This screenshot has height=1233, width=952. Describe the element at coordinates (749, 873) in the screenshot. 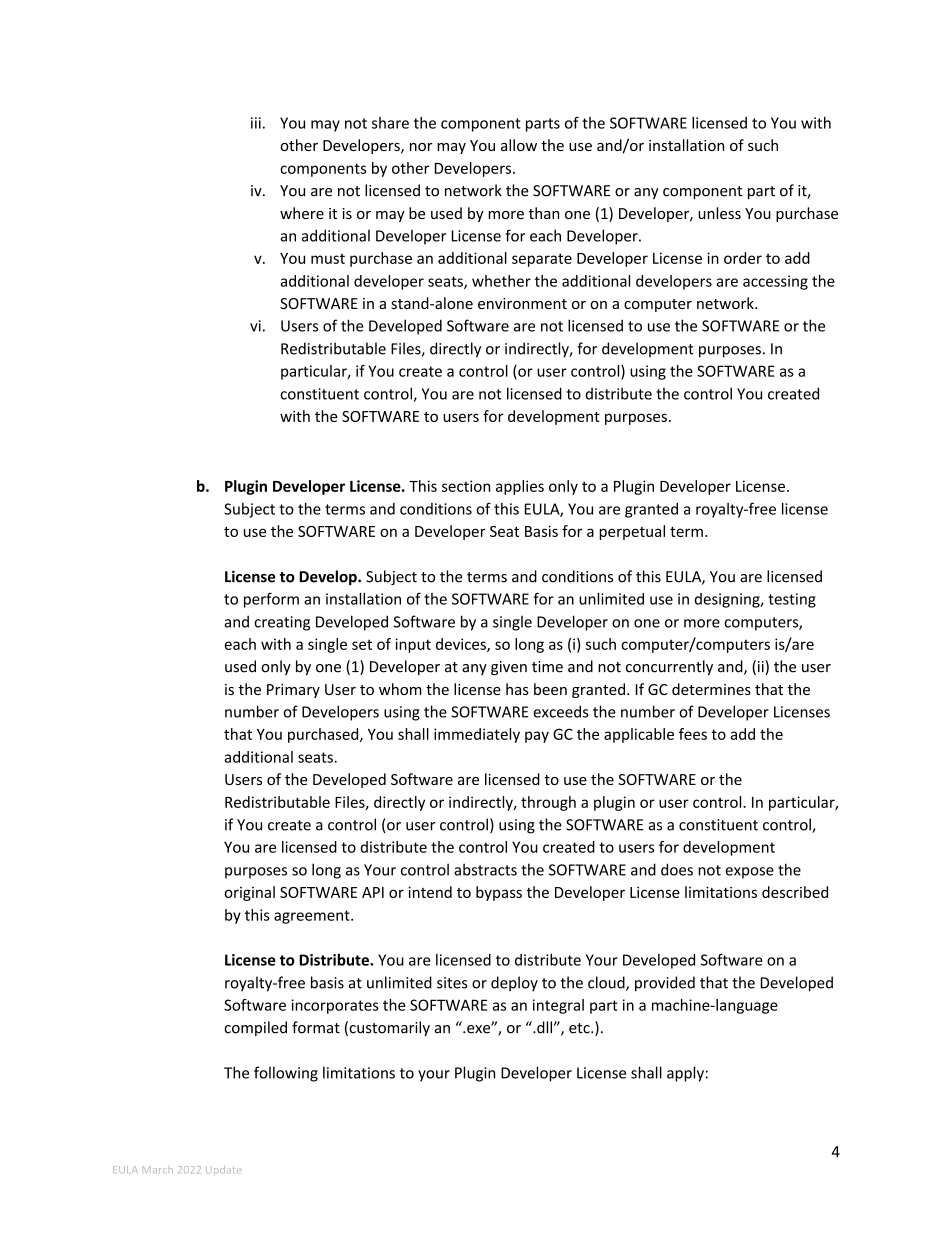

I see `expose` at that location.
